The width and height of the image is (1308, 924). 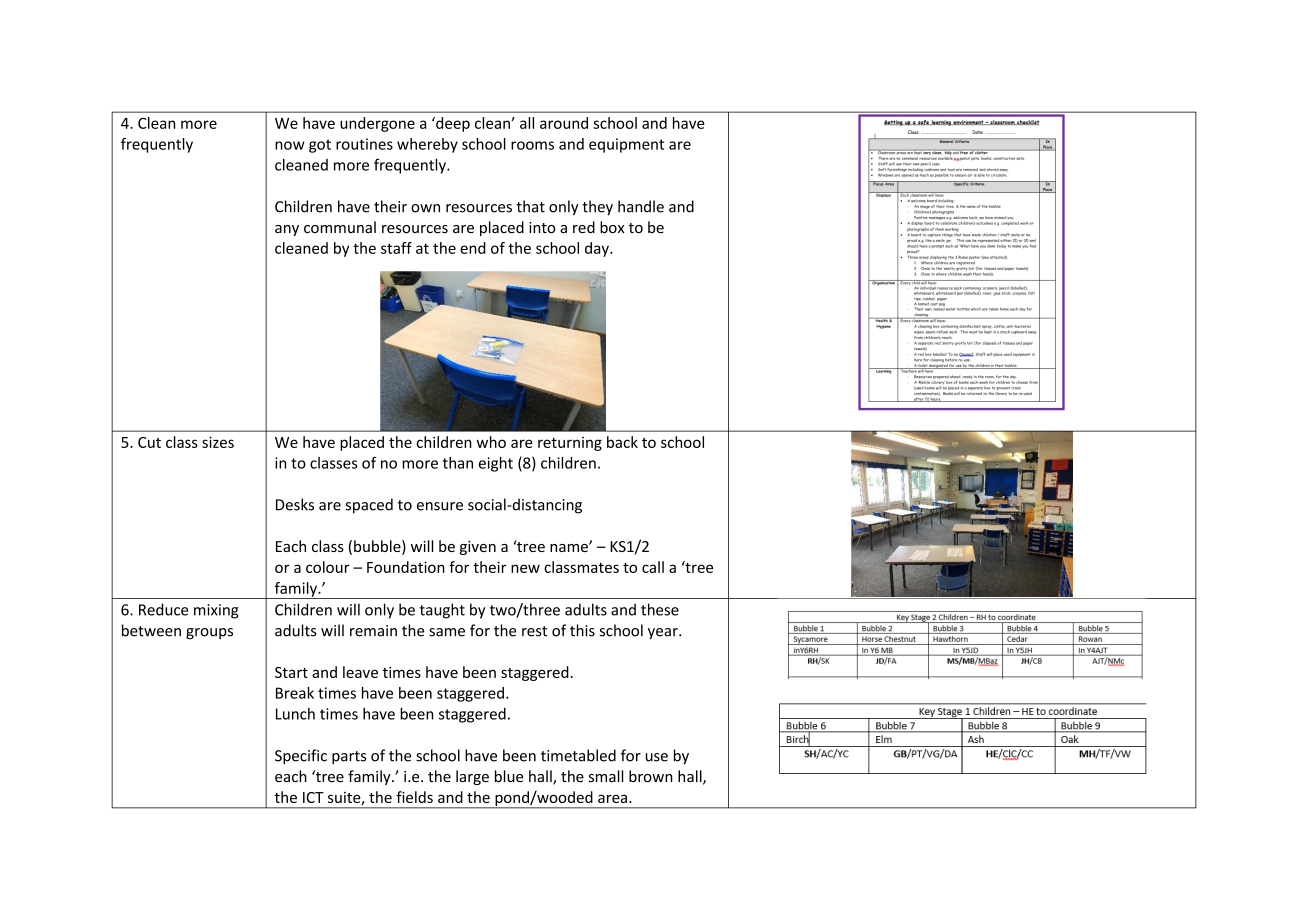 What do you see at coordinates (622, 442) in the image?
I see `back` at bounding box center [622, 442].
